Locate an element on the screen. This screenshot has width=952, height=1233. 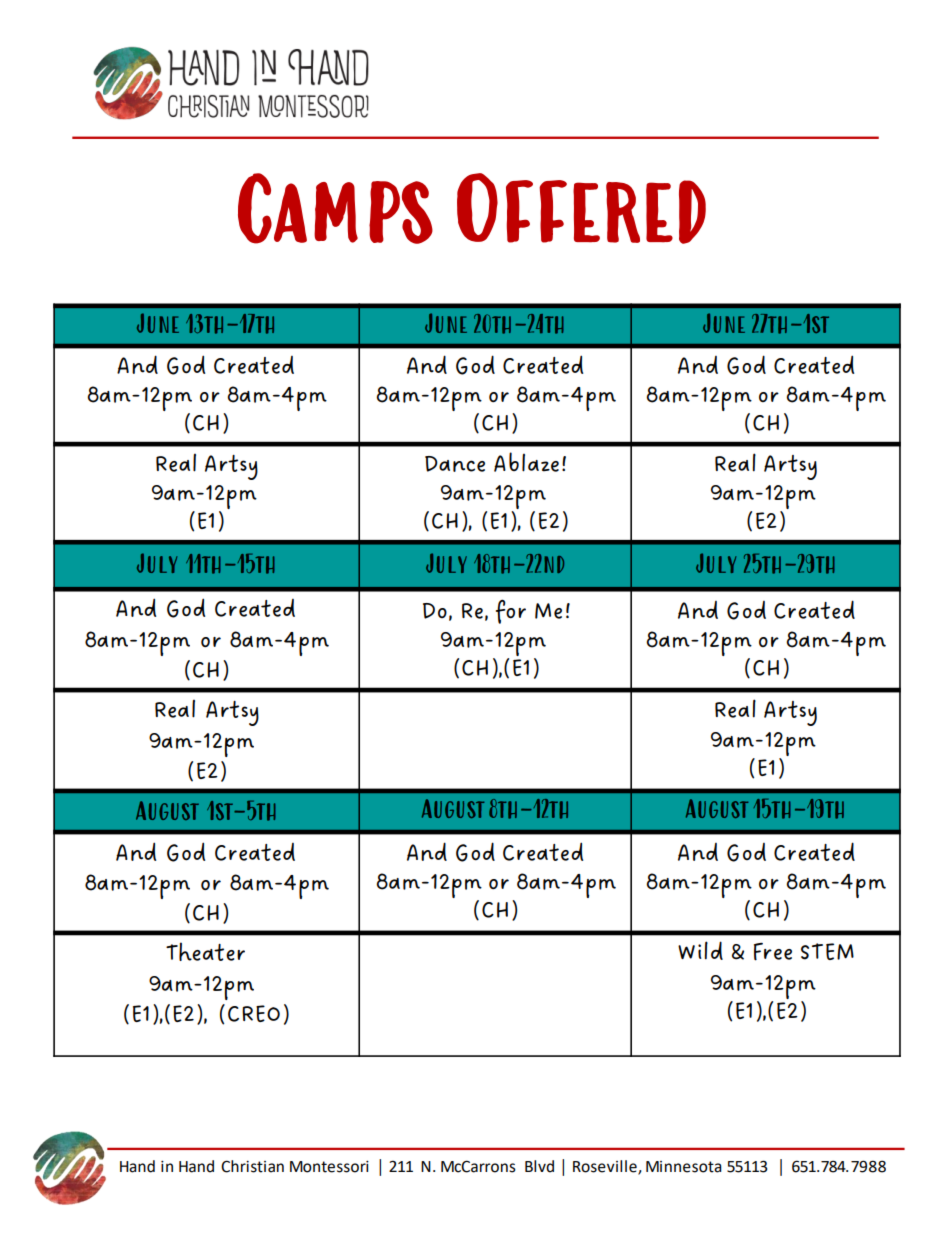
CREO is located at coordinates (254, 1013).
